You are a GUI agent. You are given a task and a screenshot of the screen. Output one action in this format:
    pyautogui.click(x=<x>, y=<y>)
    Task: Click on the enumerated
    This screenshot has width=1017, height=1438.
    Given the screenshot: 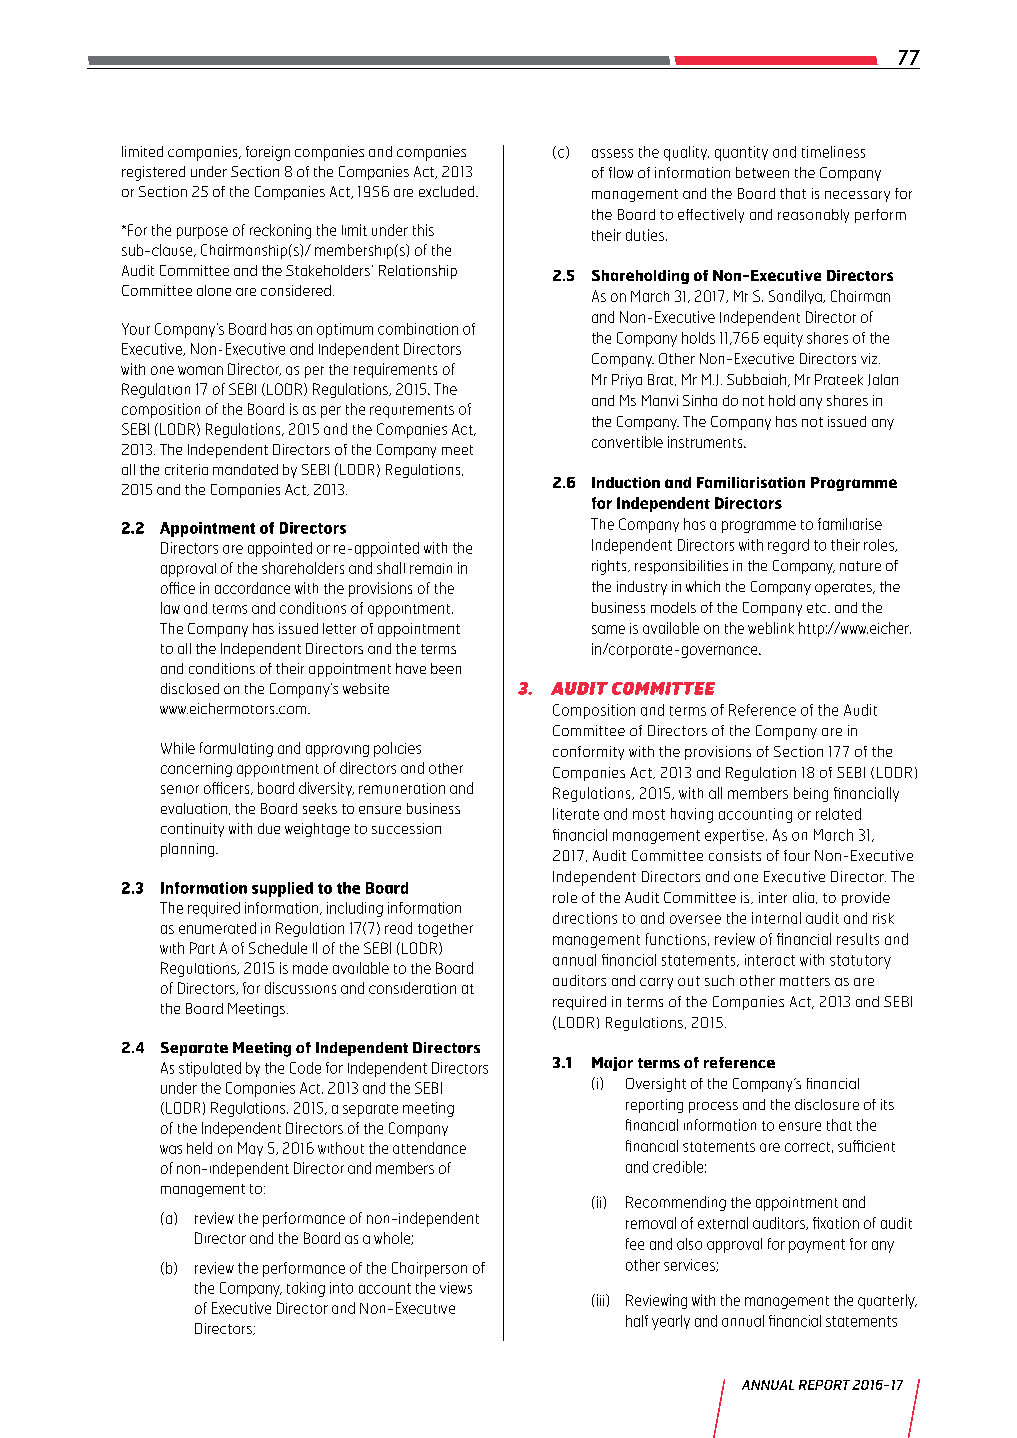 What is the action you would take?
    pyautogui.click(x=217, y=928)
